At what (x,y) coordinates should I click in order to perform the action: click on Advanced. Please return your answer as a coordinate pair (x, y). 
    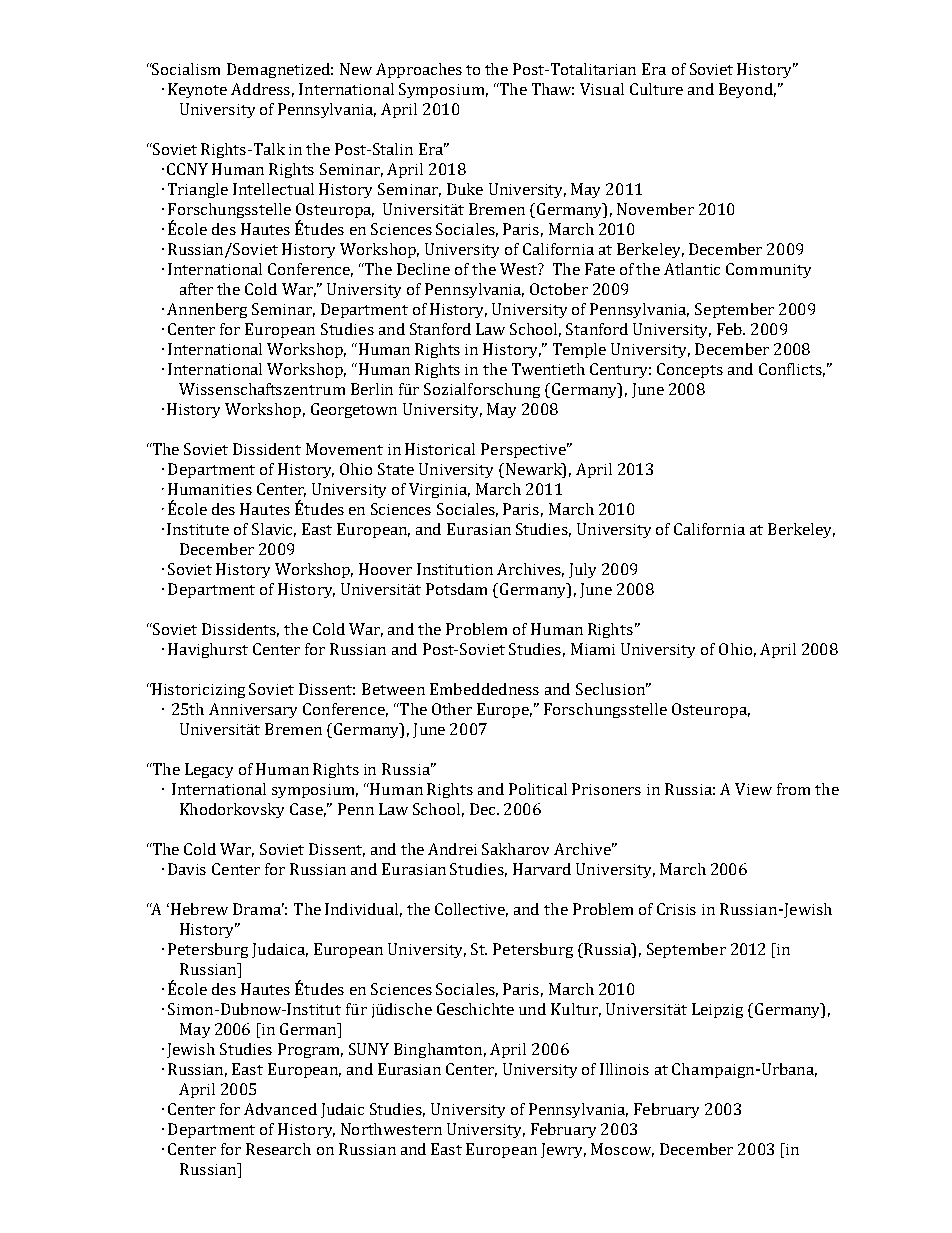
    Looking at the image, I should click on (280, 1109).
